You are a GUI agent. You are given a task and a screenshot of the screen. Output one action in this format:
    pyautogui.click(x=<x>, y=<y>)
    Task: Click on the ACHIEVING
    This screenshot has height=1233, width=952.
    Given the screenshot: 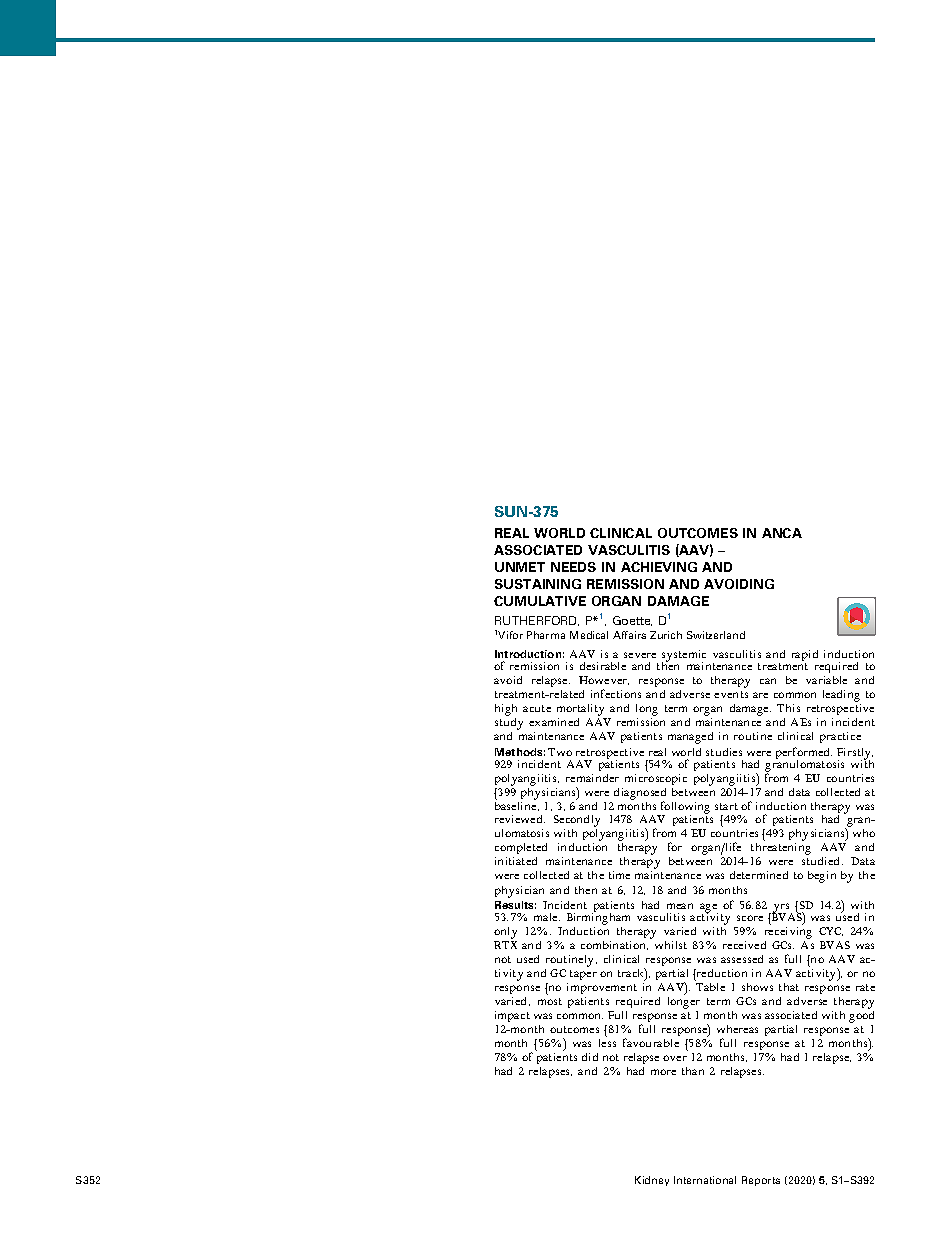 What is the action you would take?
    pyautogui.click(x=659, y=567)
